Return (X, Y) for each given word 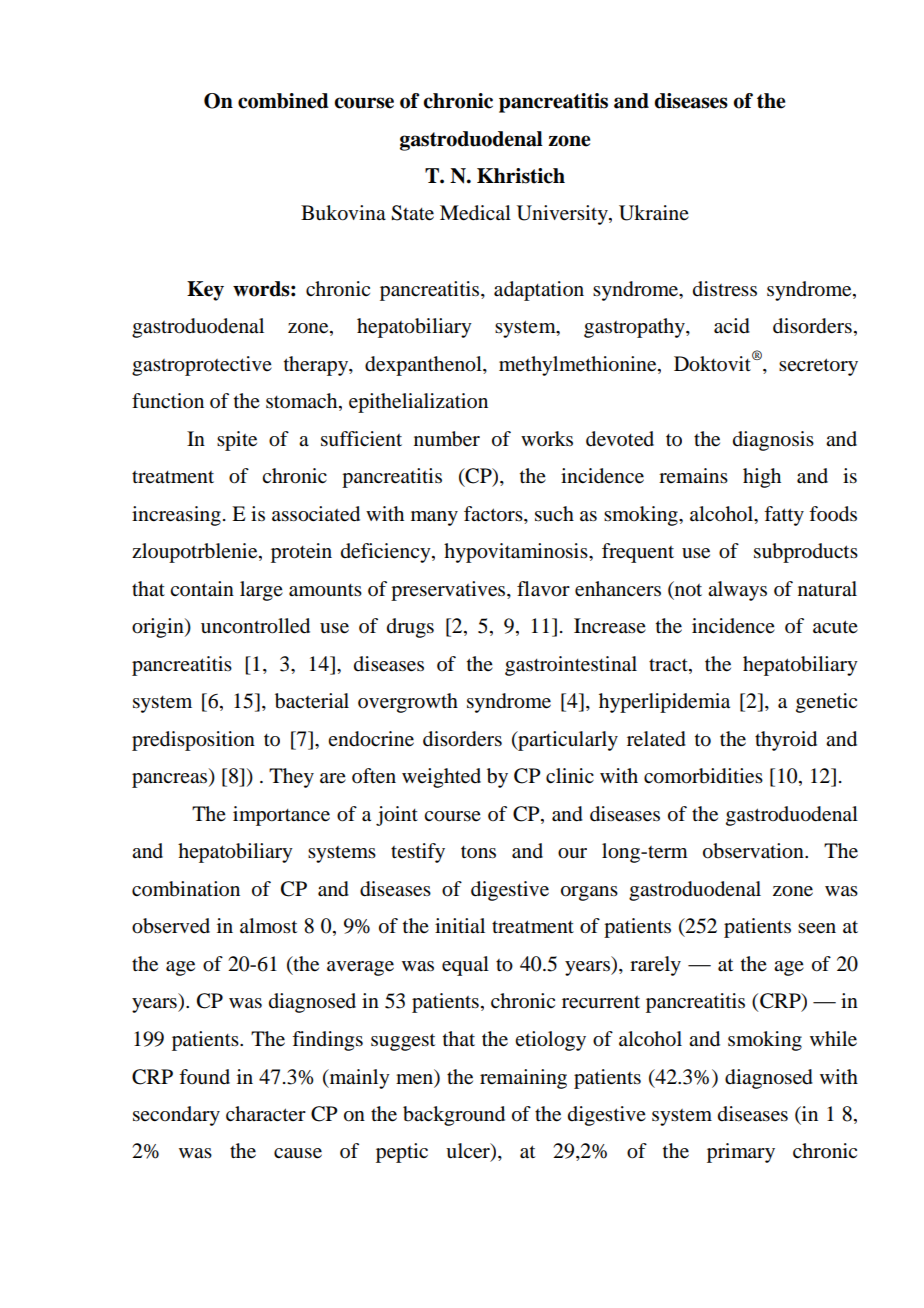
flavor (543, 589)
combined (283, 101)
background (454, 1116)
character (266, 1113)
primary (741, 1153)
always (737, 591)
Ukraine (654, 213)
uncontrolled (255, 626)
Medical (475, 213)
